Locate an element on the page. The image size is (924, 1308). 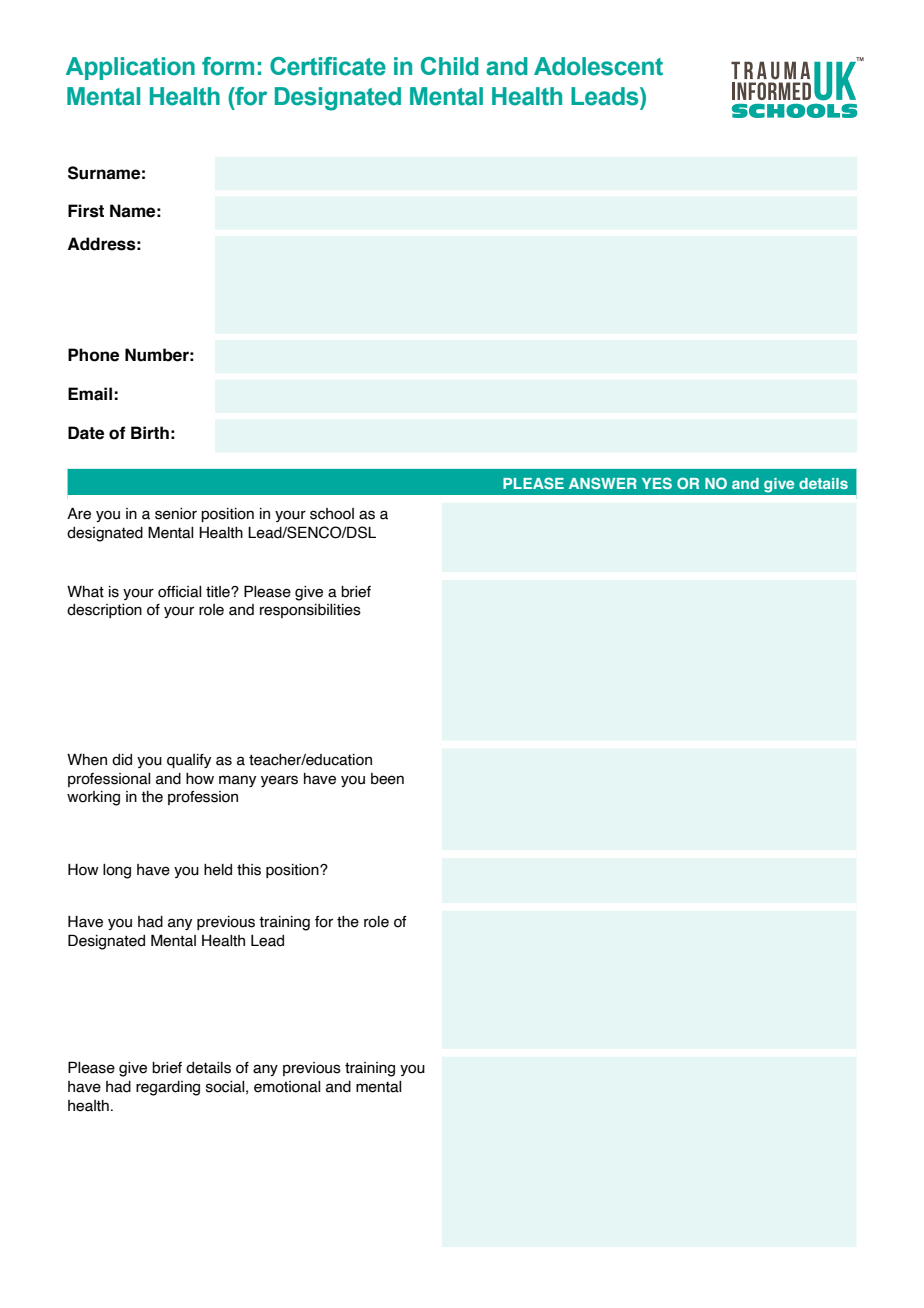
official is located at coordinates (180, 592).
